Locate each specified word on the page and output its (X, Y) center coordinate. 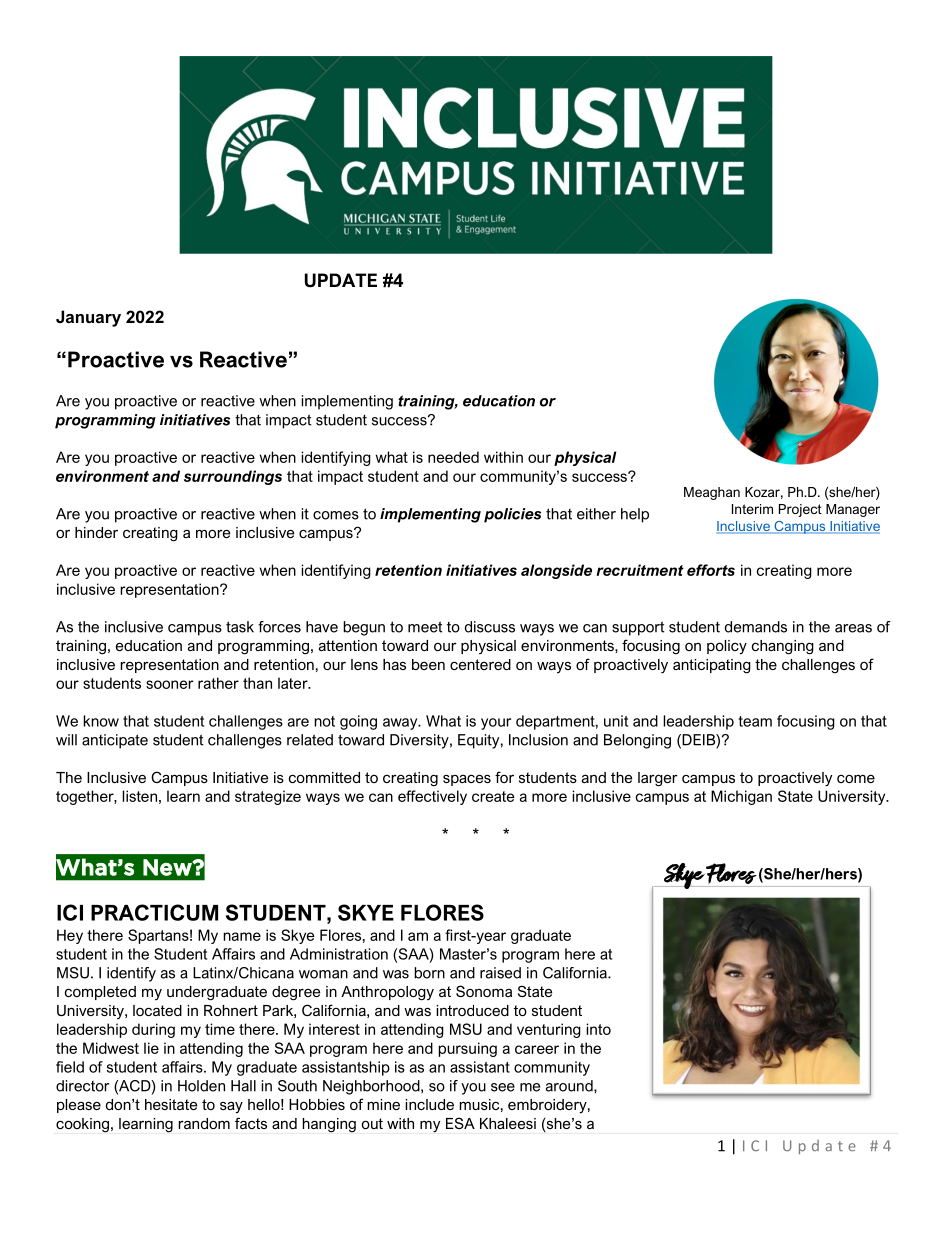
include (429, 1104)
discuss (490, 627)
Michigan (741, 797)
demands (756, 627)
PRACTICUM (154, 912)
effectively (432, 797)
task (240, 627)
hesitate (171, 1104)
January (88, 318)
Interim (752, 509)
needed (453, 457)
